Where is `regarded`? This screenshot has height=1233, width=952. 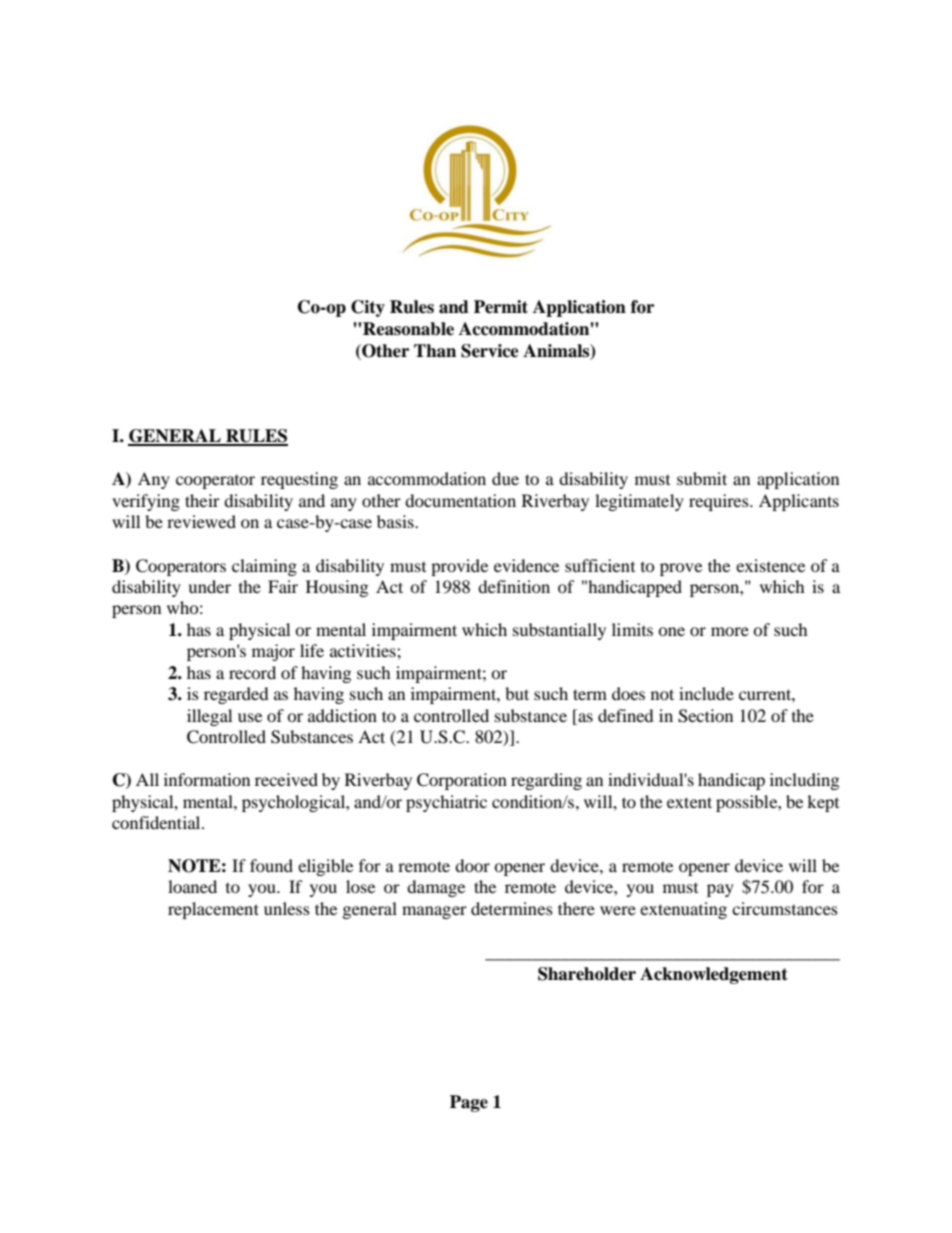
regarded is located at coordinates (236, 695).
